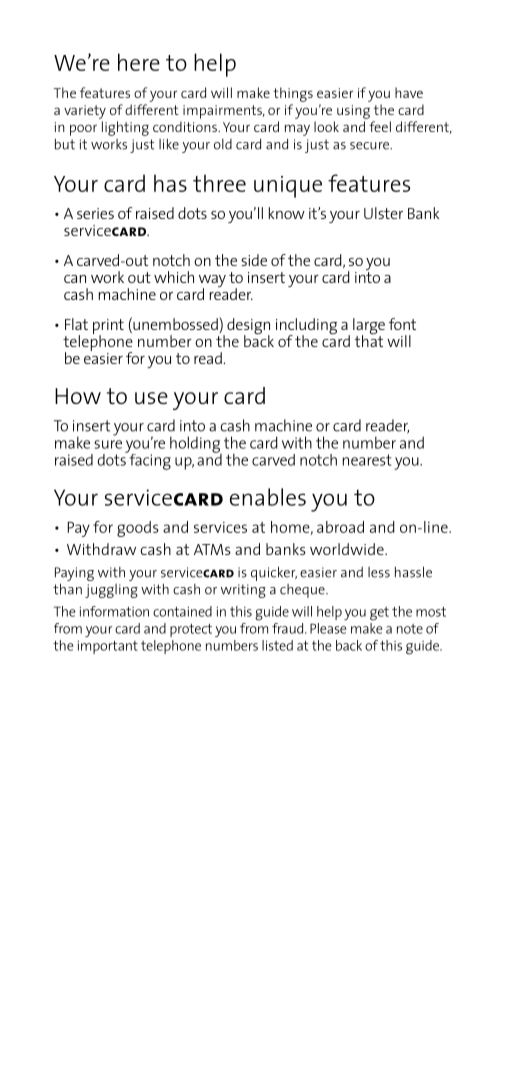 This screenshot has height=1070, width=505. Describe the element at coordinates (254, 260) in the screenshot. I see `side` at that location.
